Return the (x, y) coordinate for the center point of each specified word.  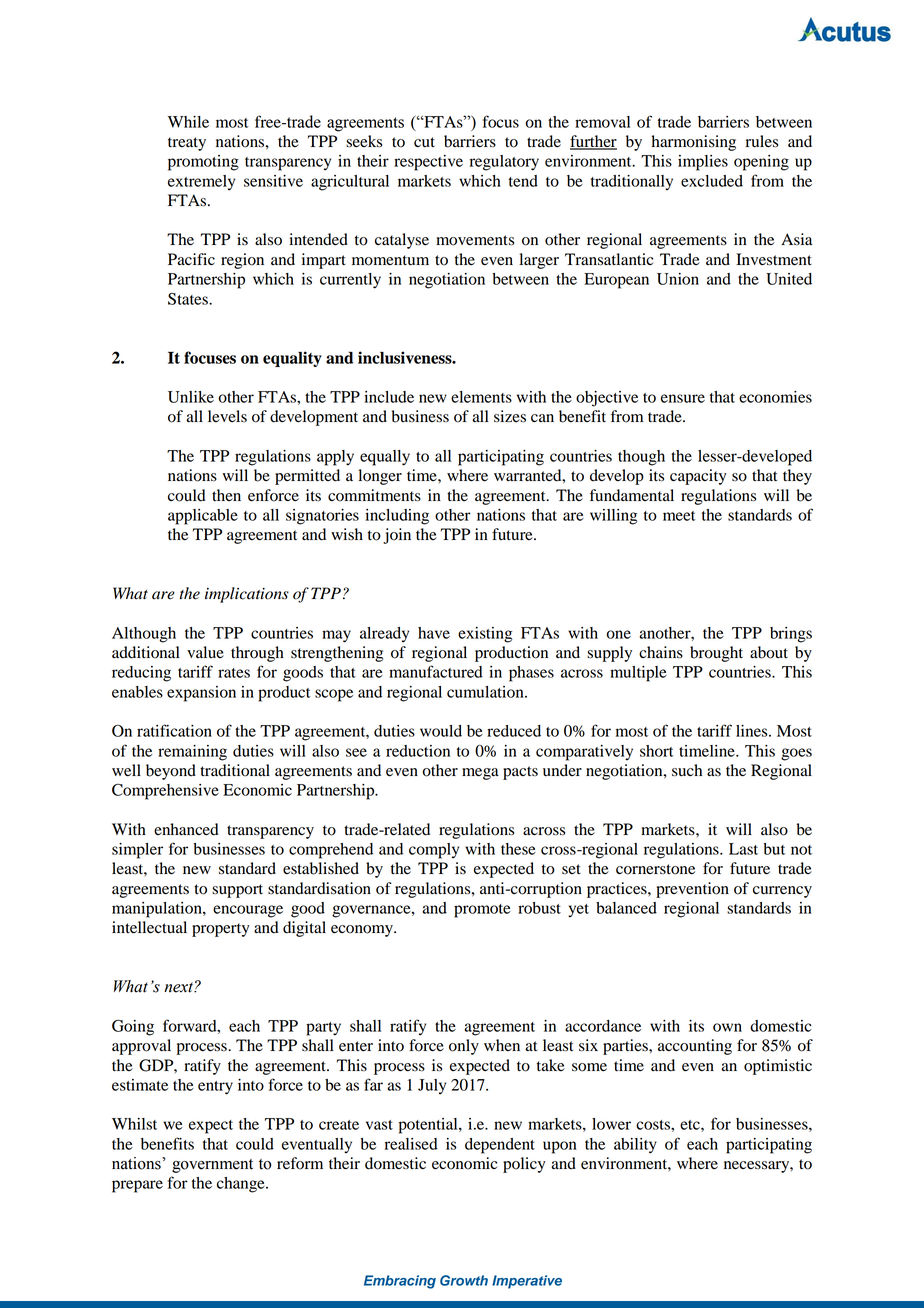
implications (247, 595)
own (727, 1027)
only (464, 1047)
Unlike (191, 397)
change (242, 1185)
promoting (203, 163)
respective (428, 163)
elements (481, 397)
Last (743, 849)
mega (480, 774)
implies (703, 163)
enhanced (186, 829)
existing (485, 635)
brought (716, 654)
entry (215, 1088)
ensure (683, 398)
